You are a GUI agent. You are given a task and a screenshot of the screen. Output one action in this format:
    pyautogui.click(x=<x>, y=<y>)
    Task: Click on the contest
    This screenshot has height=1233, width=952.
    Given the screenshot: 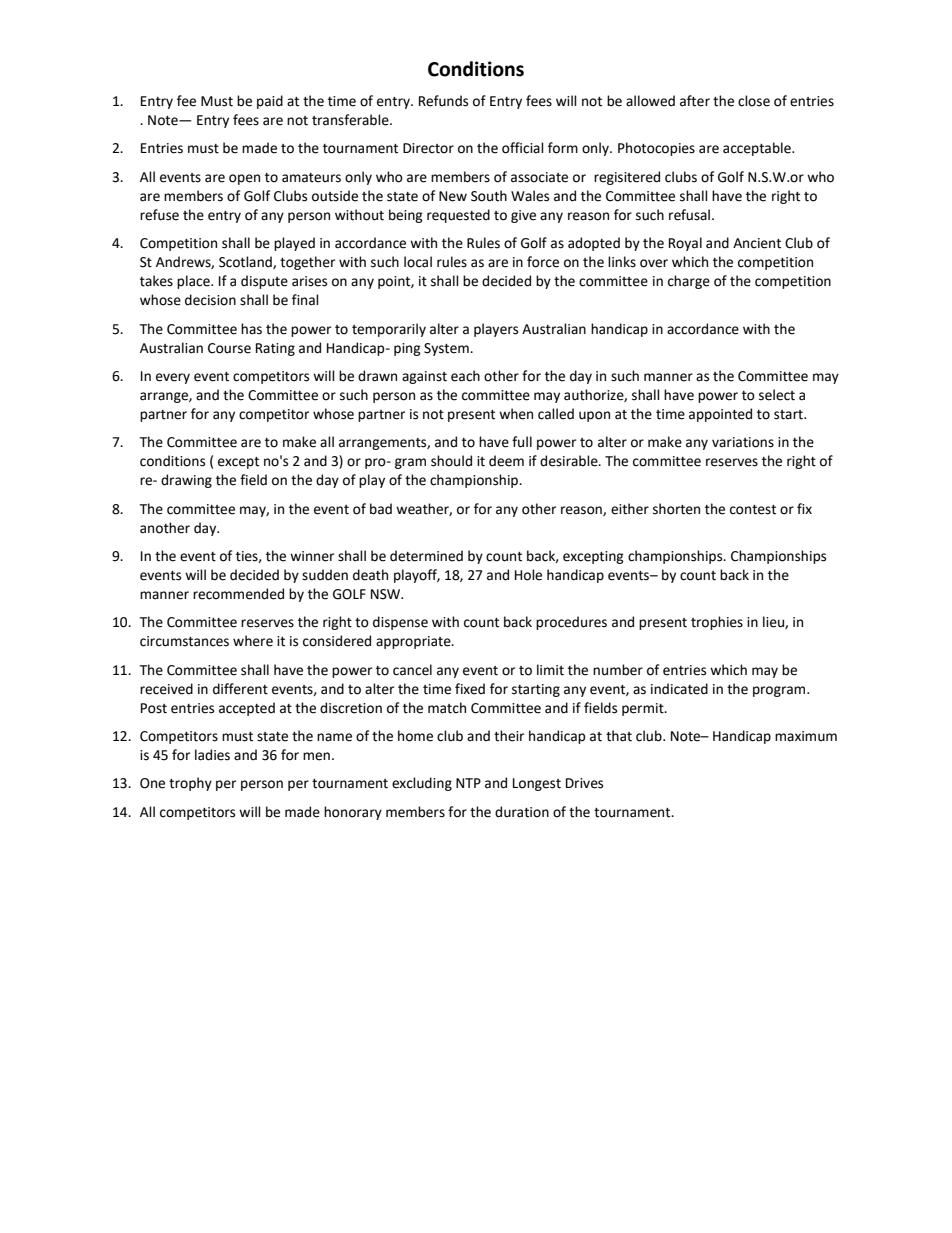 What is the action you would take?
    pyautogui.click(x=753, y=510)
